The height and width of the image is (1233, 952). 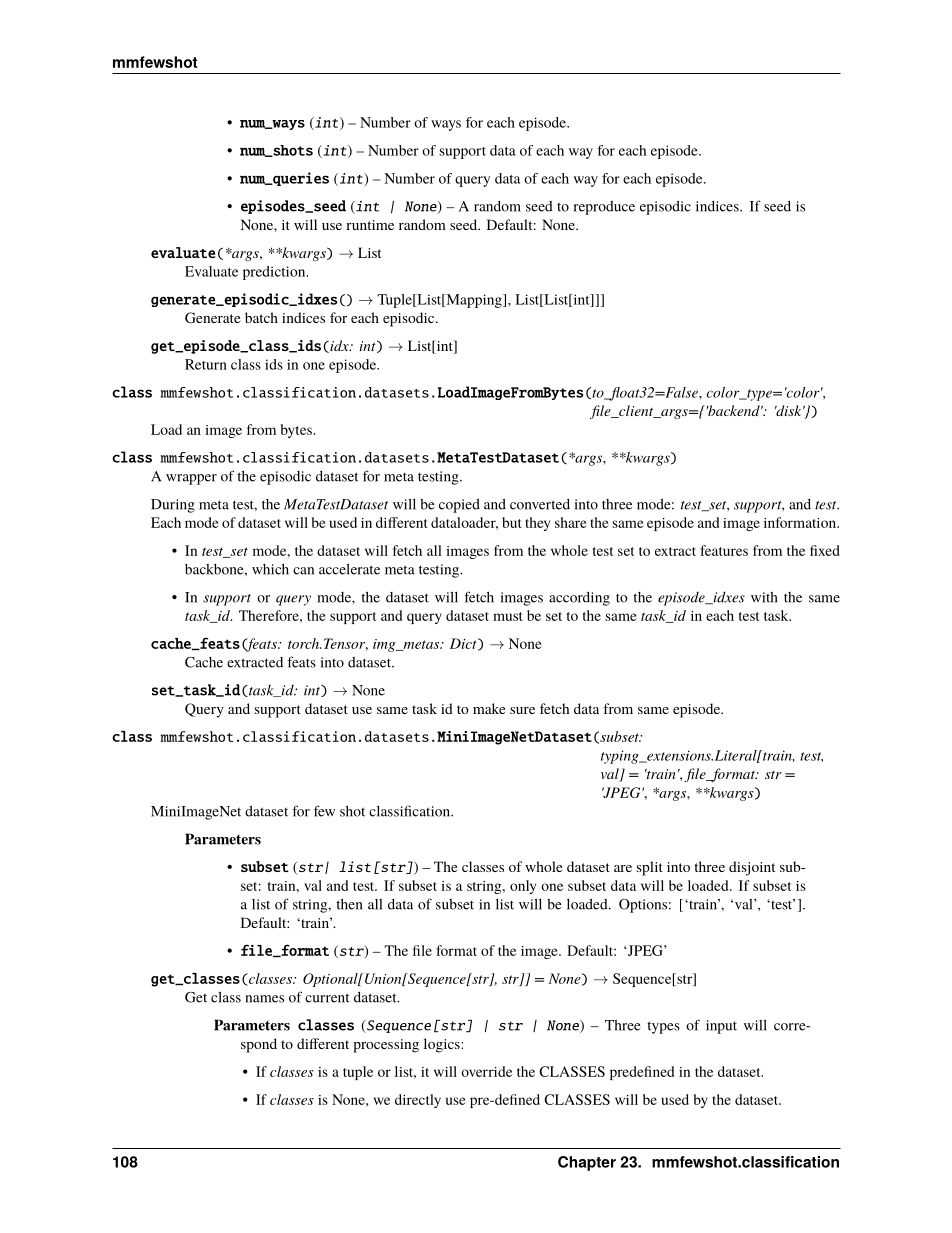 What do you see at coordinates (370, 225) in the image?
I see `runtime` at bounding box center [370, 225].
